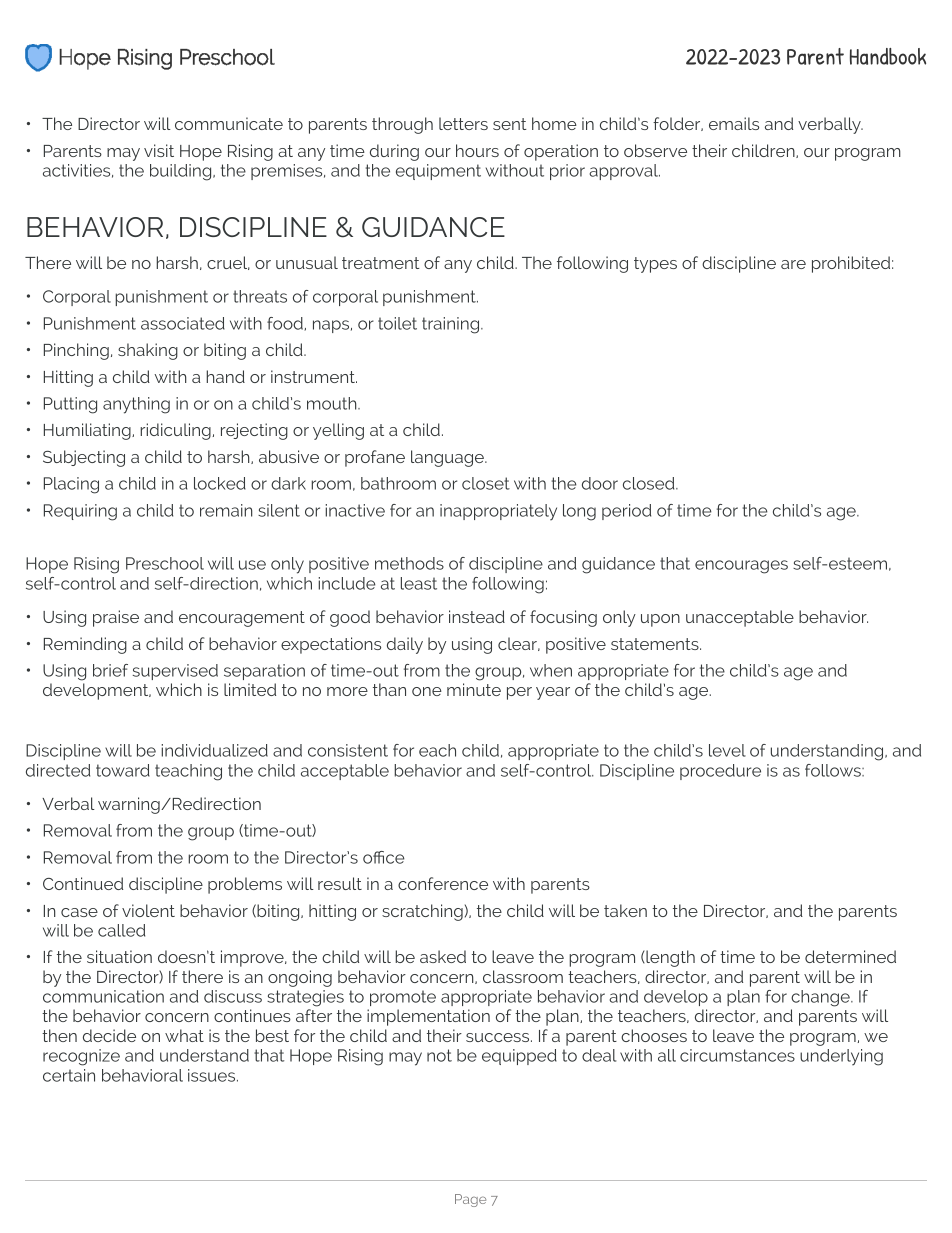  What do you see at coordinates (477, 150) in the screenshot?
I see `hours` at bounding box center [477, 150].
